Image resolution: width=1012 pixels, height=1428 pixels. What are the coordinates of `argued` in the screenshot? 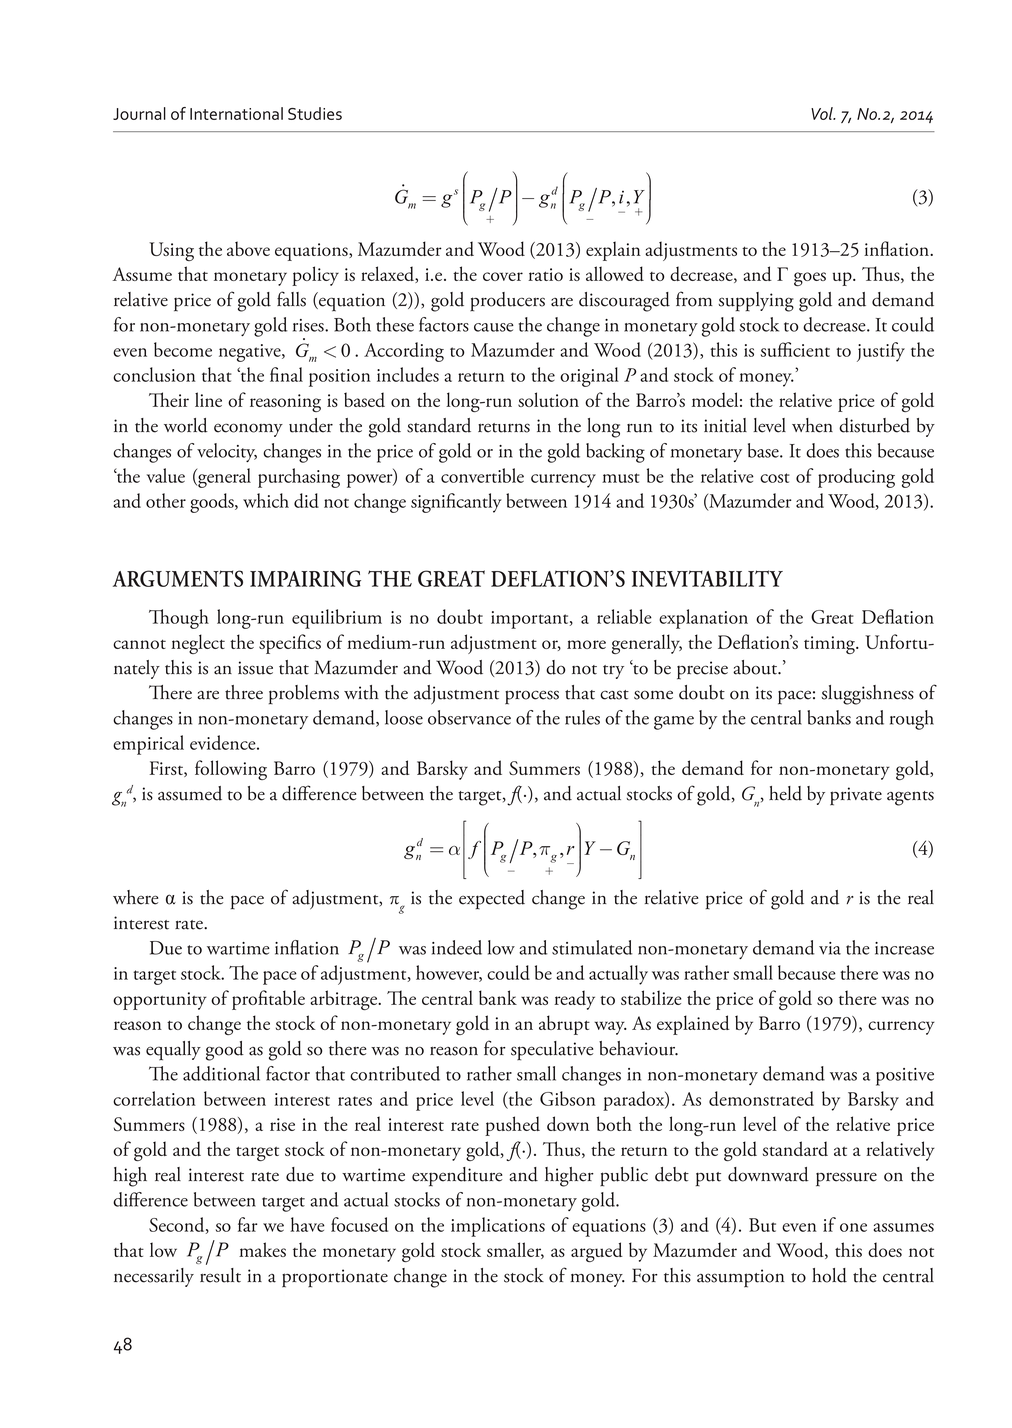 It's located at (597, 1252).
